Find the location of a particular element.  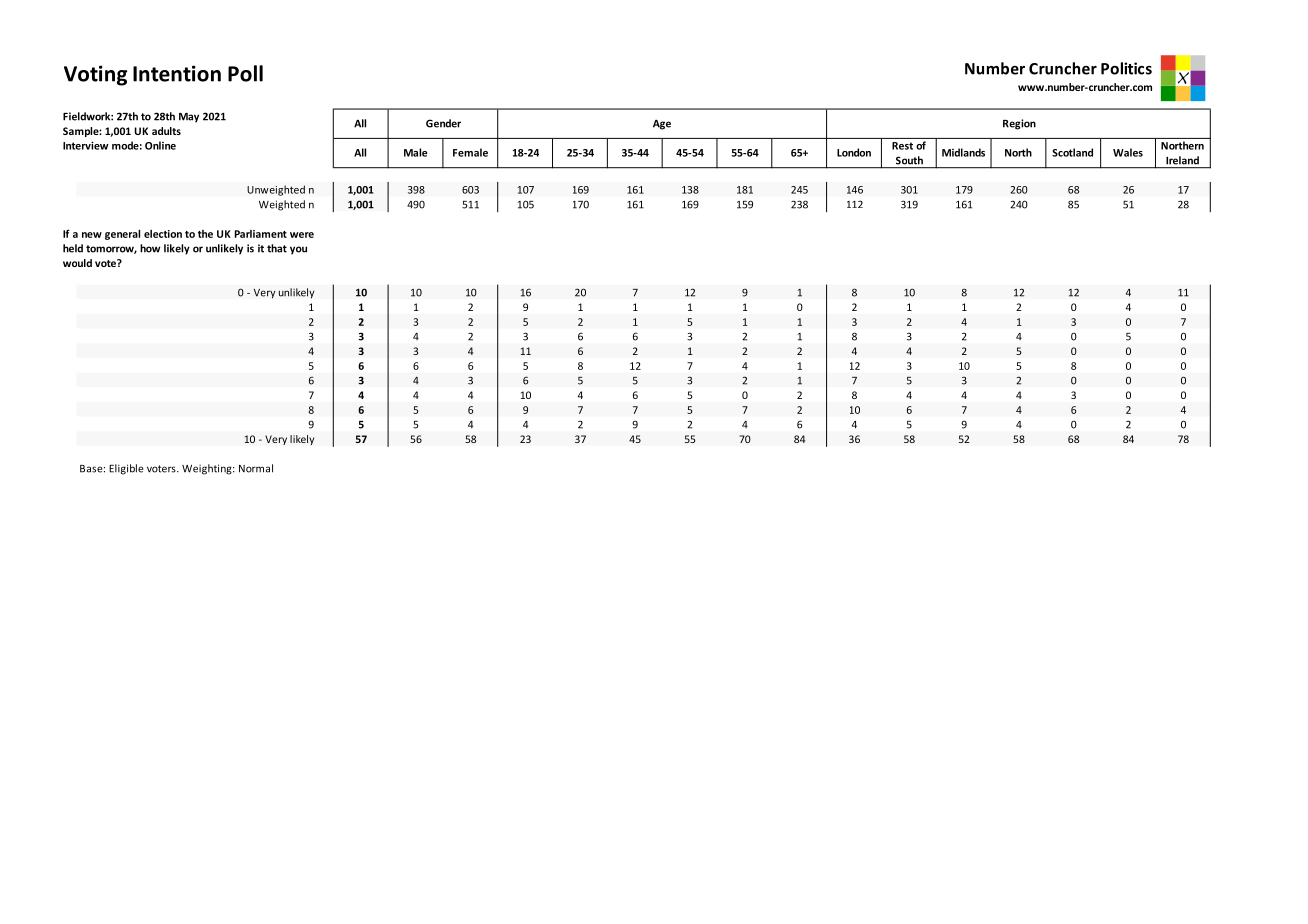

Normal is located at coordinates (256, 468).
